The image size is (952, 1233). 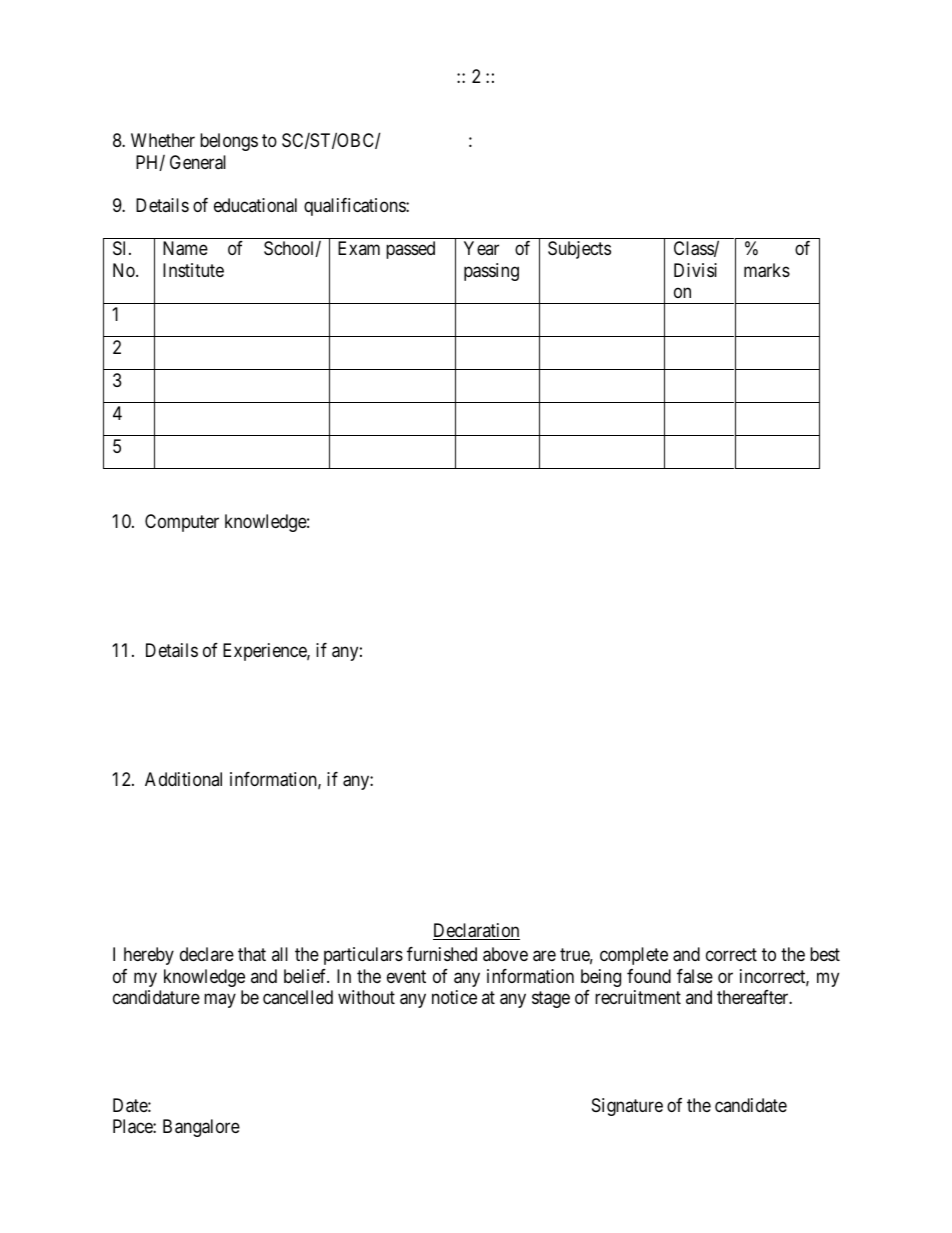 I want to click on declare, so click(x=207, y=954).
